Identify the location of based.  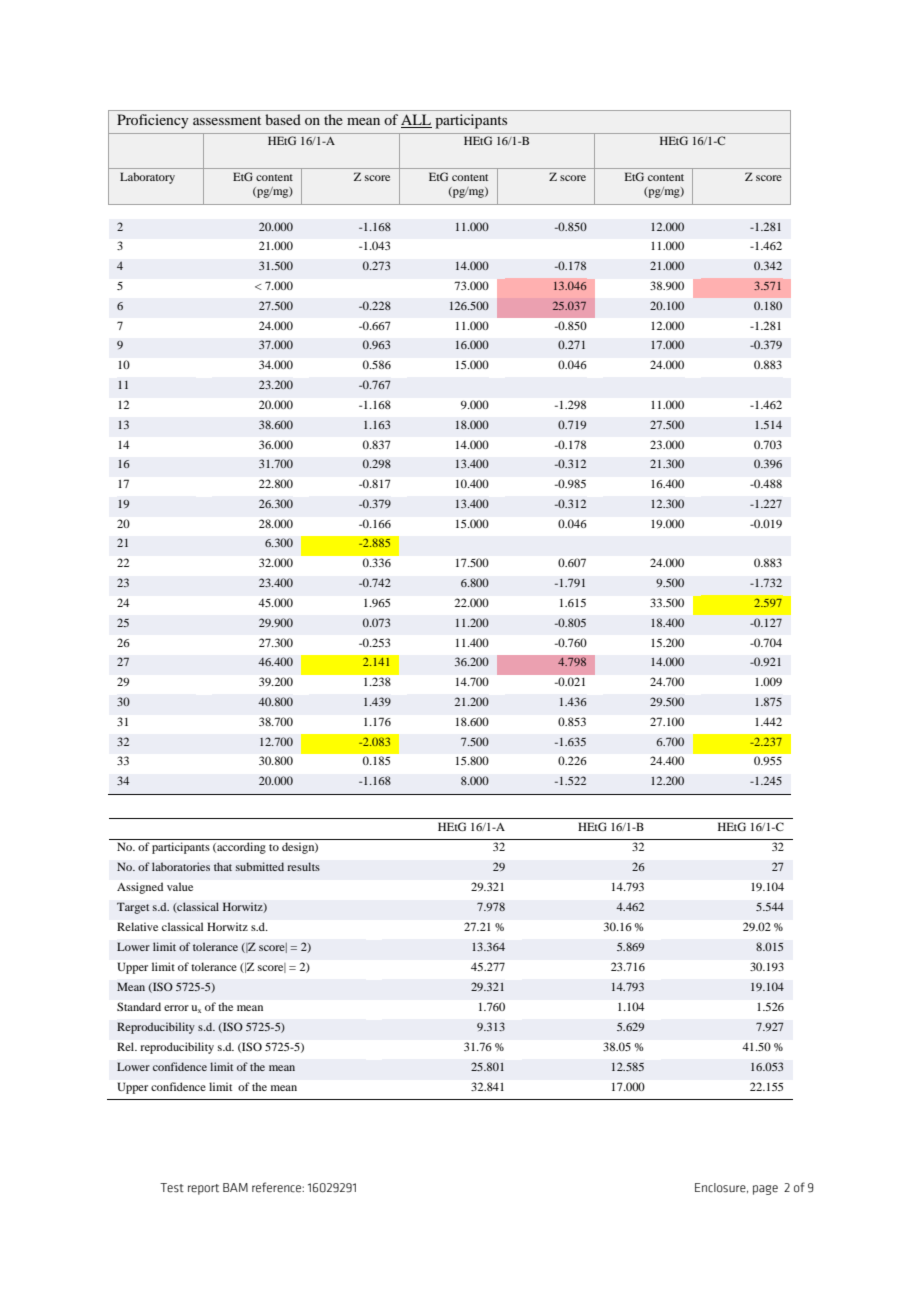
(283, 119).
